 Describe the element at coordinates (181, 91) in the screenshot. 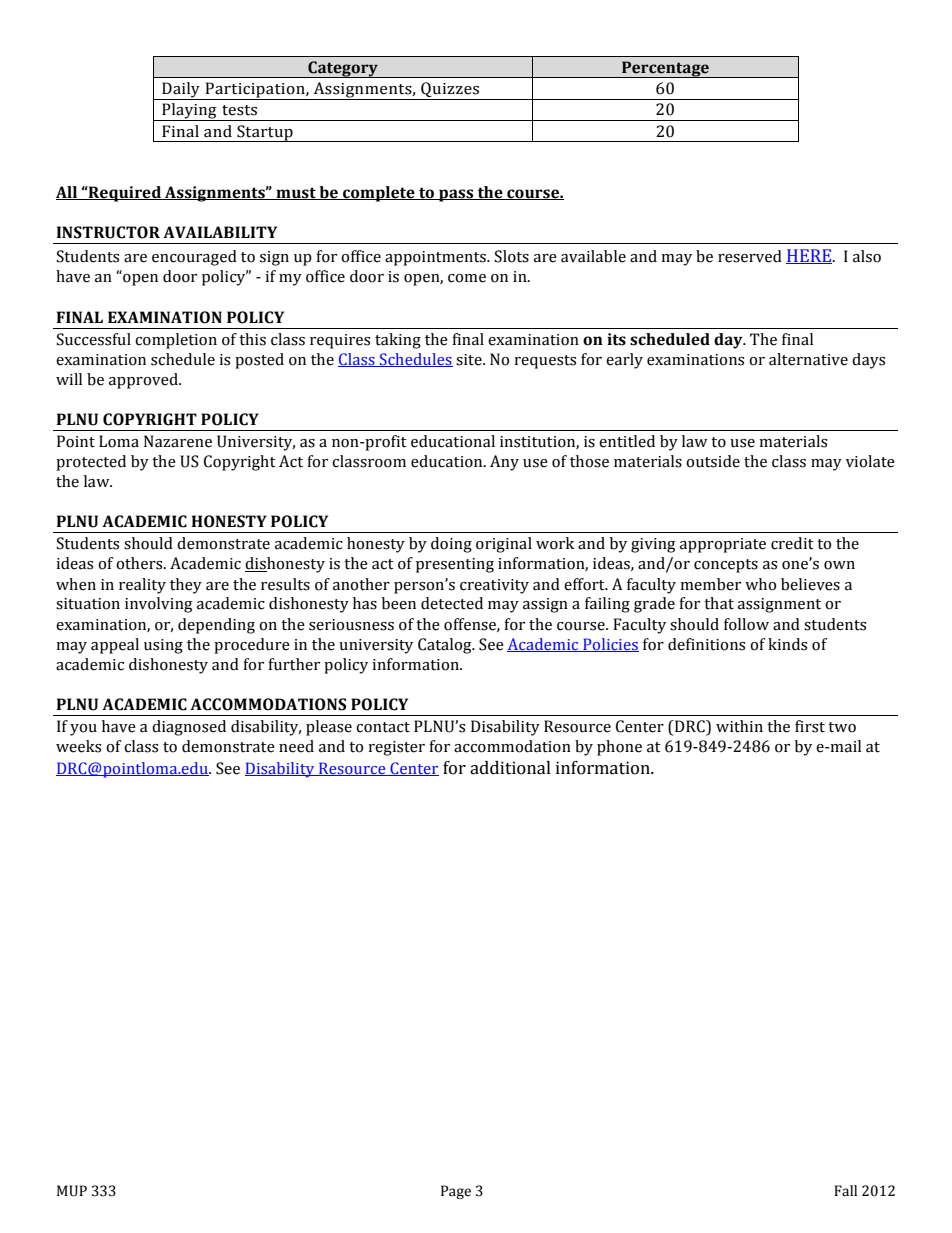

I see `Daily` at that location.
